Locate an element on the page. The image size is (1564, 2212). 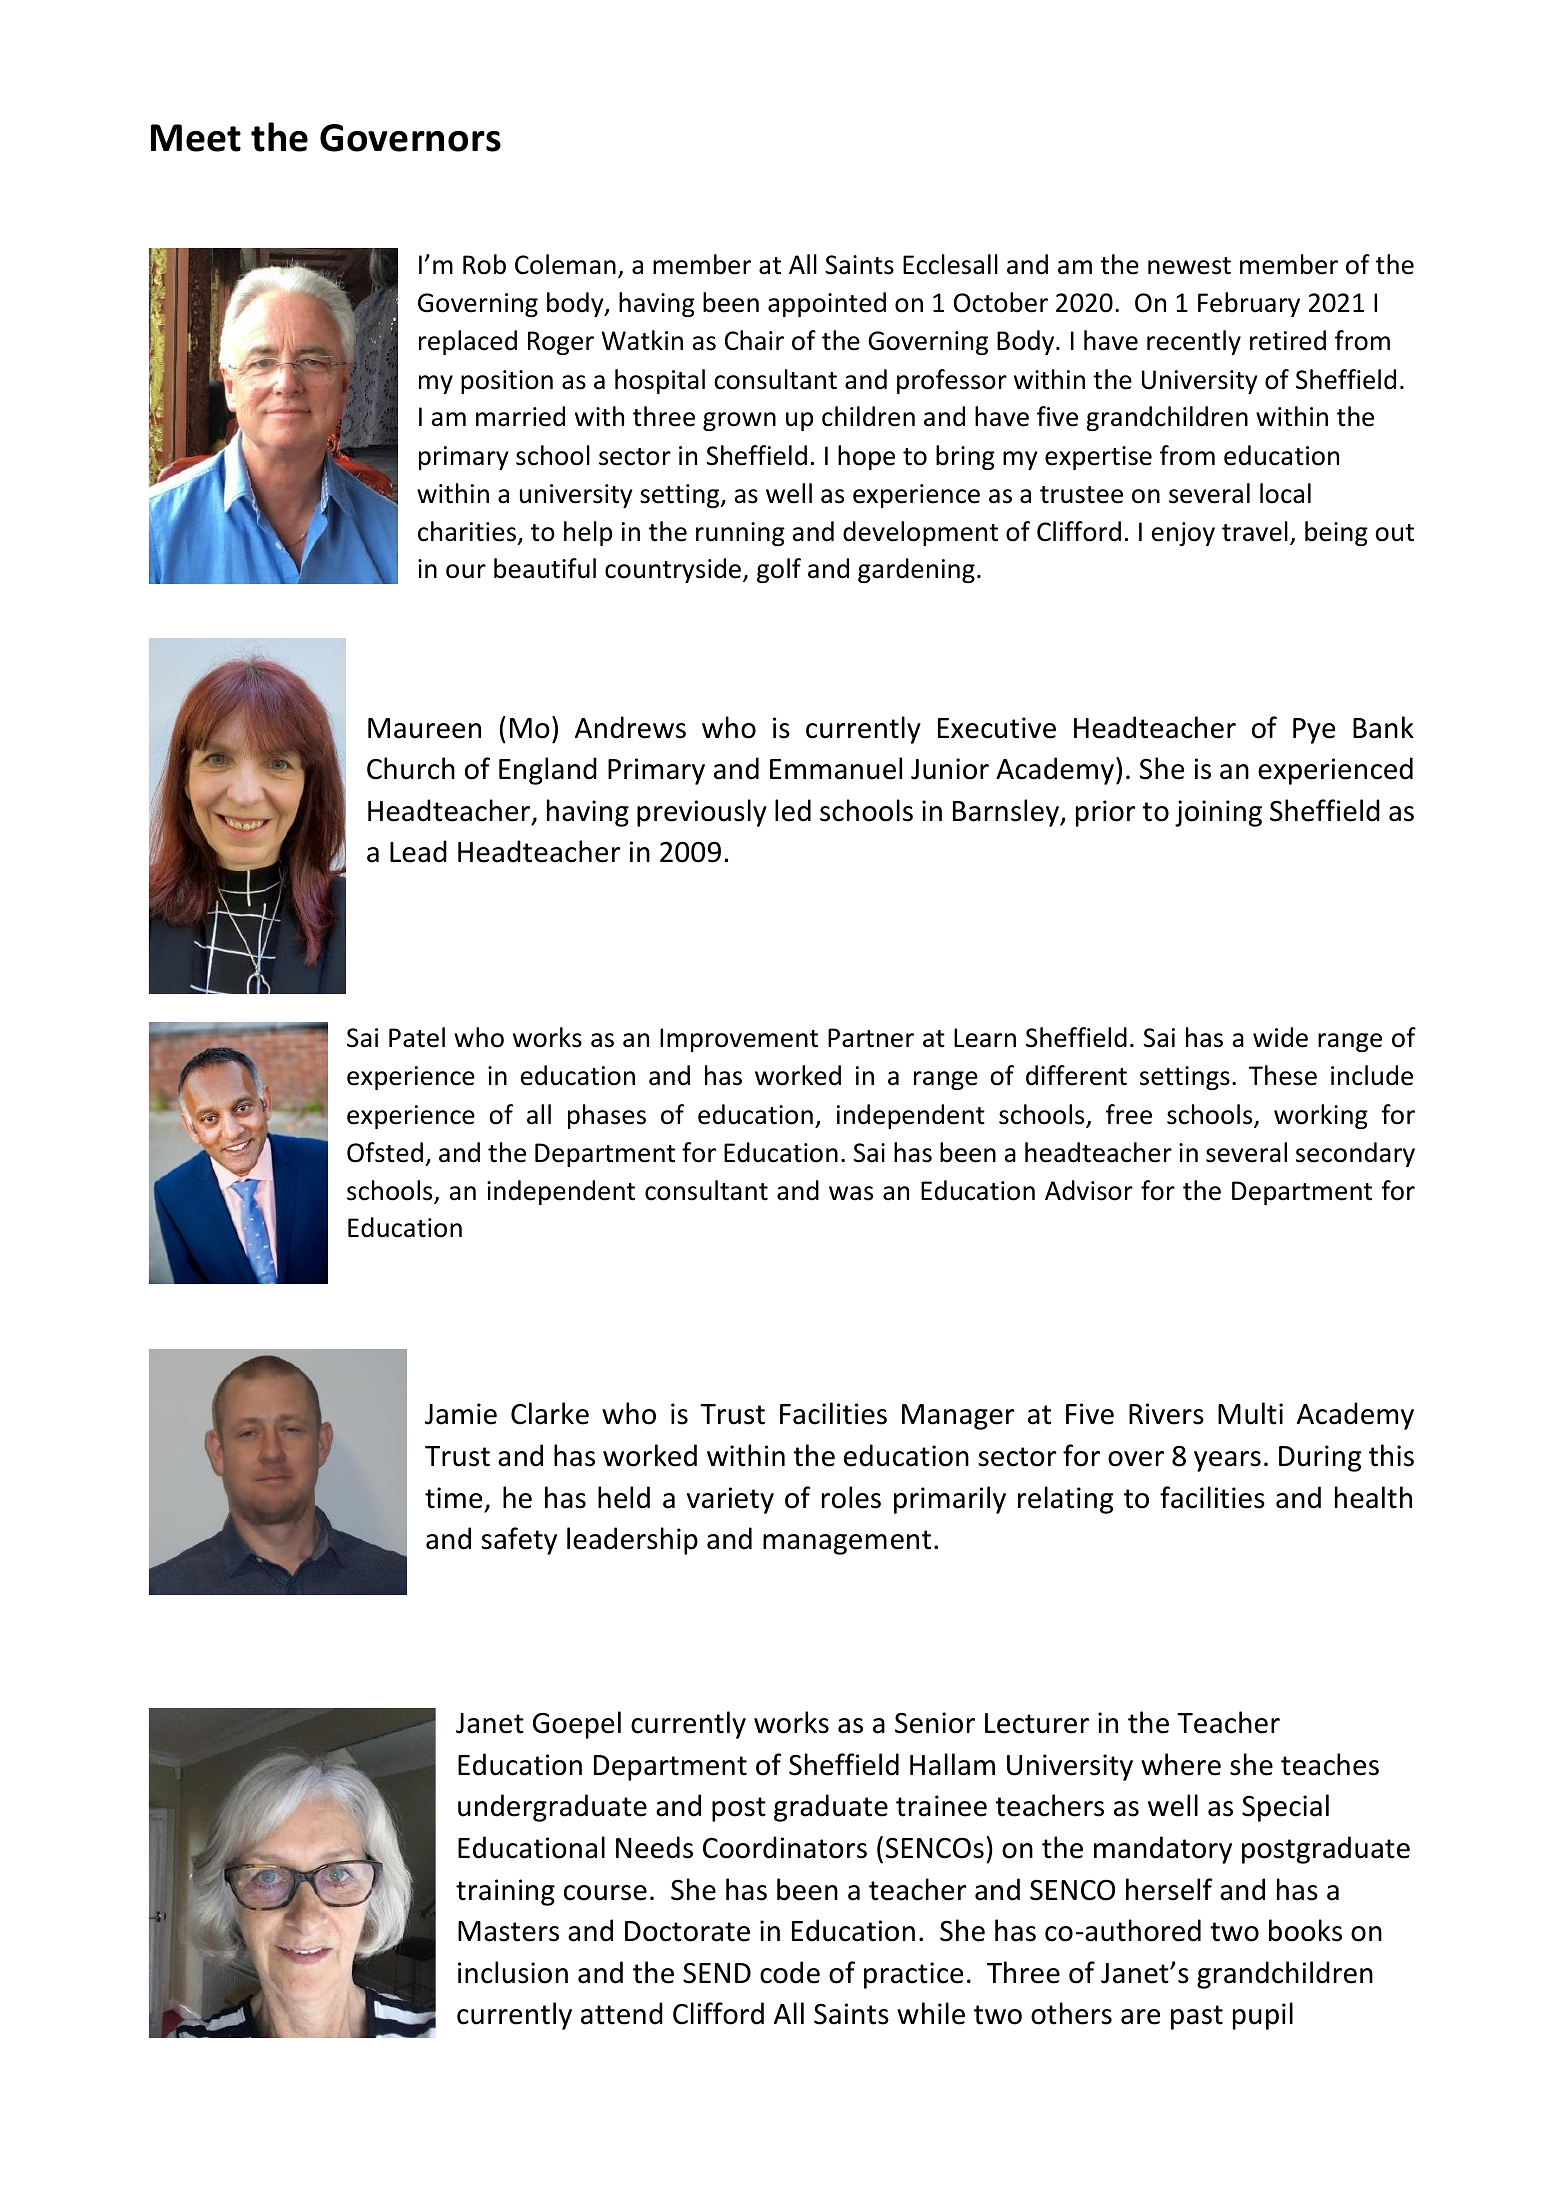
travel is located at coordinates (1255, 531).
